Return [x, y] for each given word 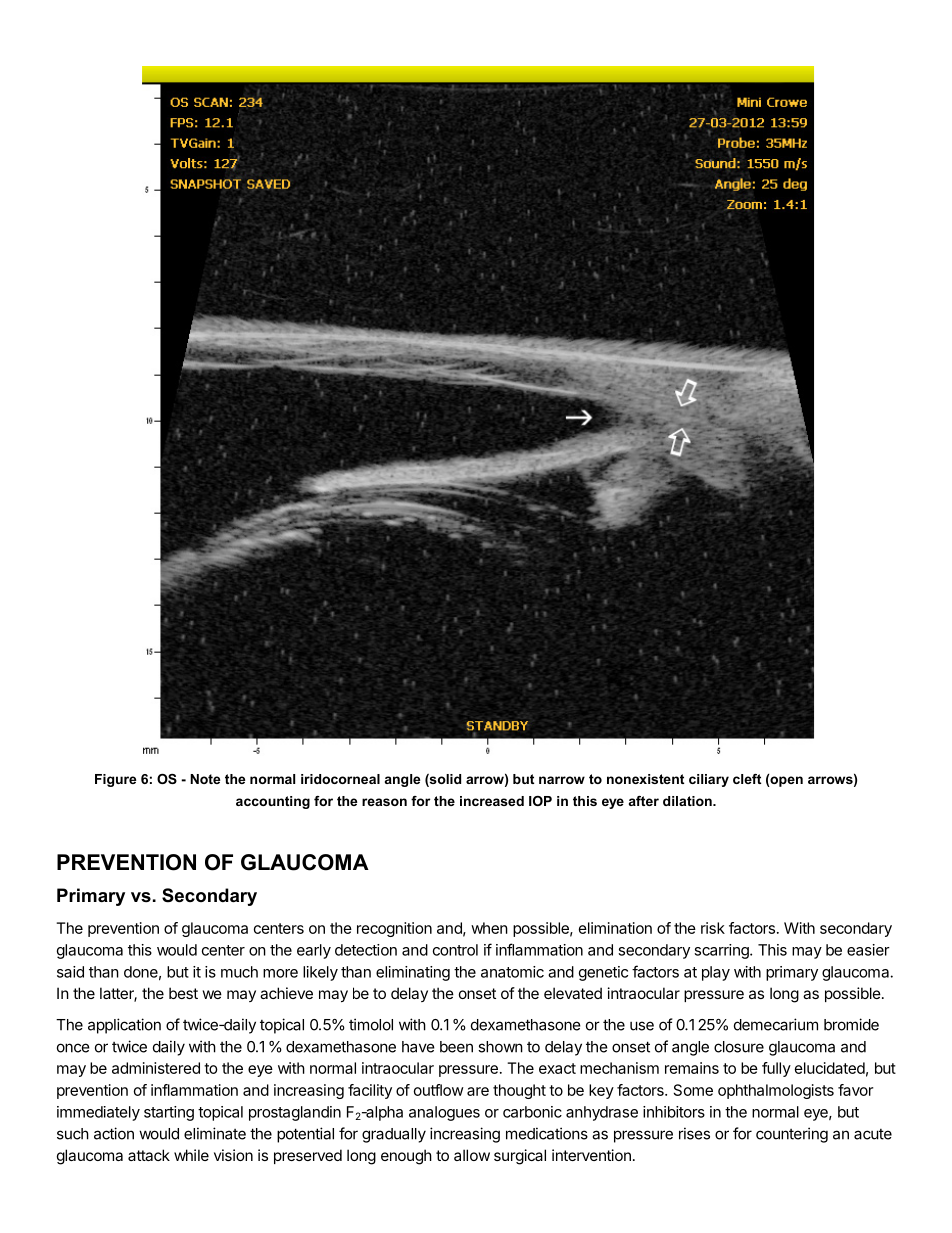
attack [149, 1155]
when [489, 928]
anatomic [512, 972]
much [239, 972]
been [456, 1047]
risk [713, 928]
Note [205, 779]
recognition [394, 929]
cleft [747, 779]
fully [776, 1069]
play [716, 973]
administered [156, 1068]
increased [492, 801]
